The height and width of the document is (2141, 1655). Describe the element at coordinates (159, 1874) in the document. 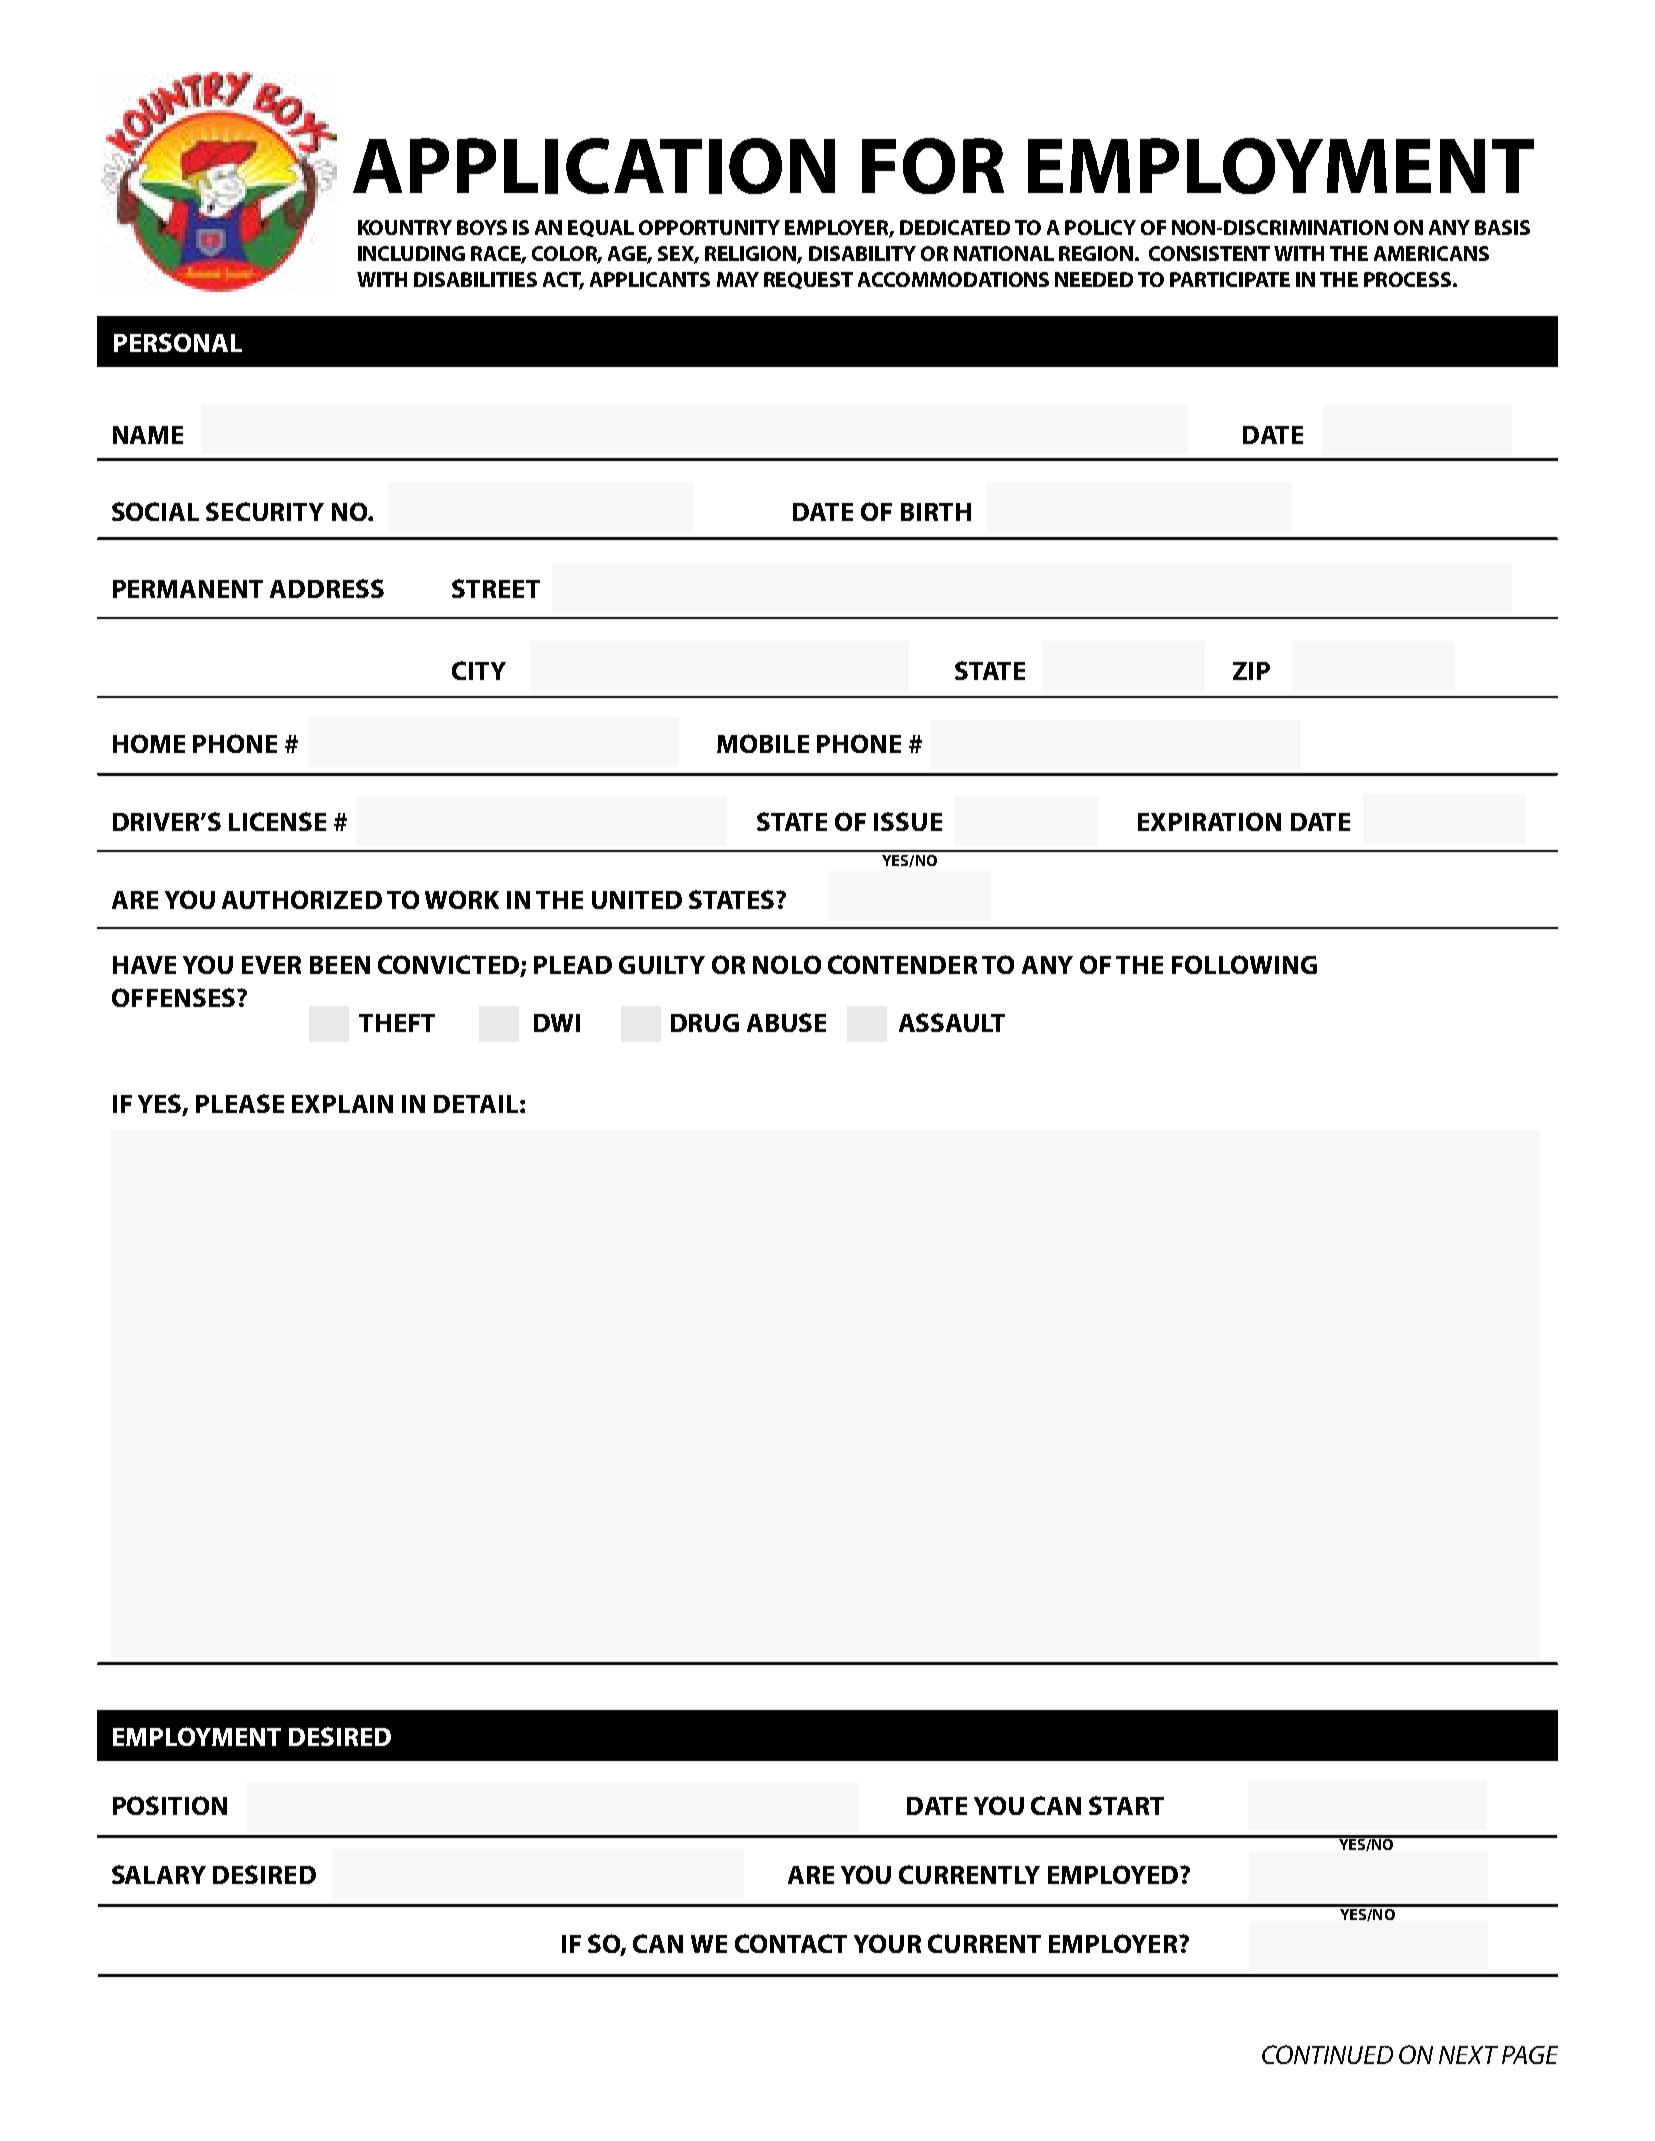

I see `SALARY` at that location.
